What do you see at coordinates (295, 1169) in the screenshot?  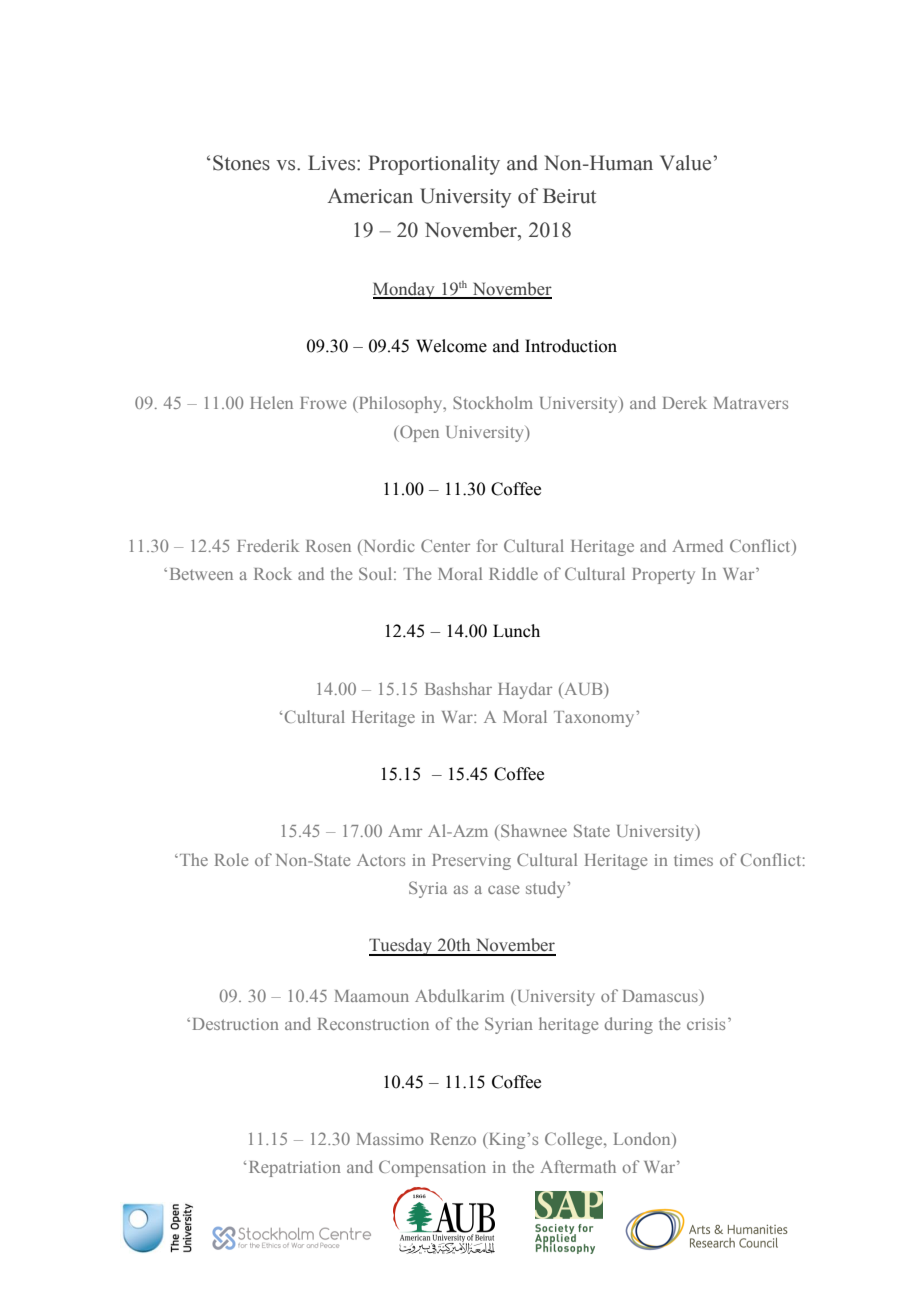 I see `Repatriation` at bounding box center [295, 1169].
